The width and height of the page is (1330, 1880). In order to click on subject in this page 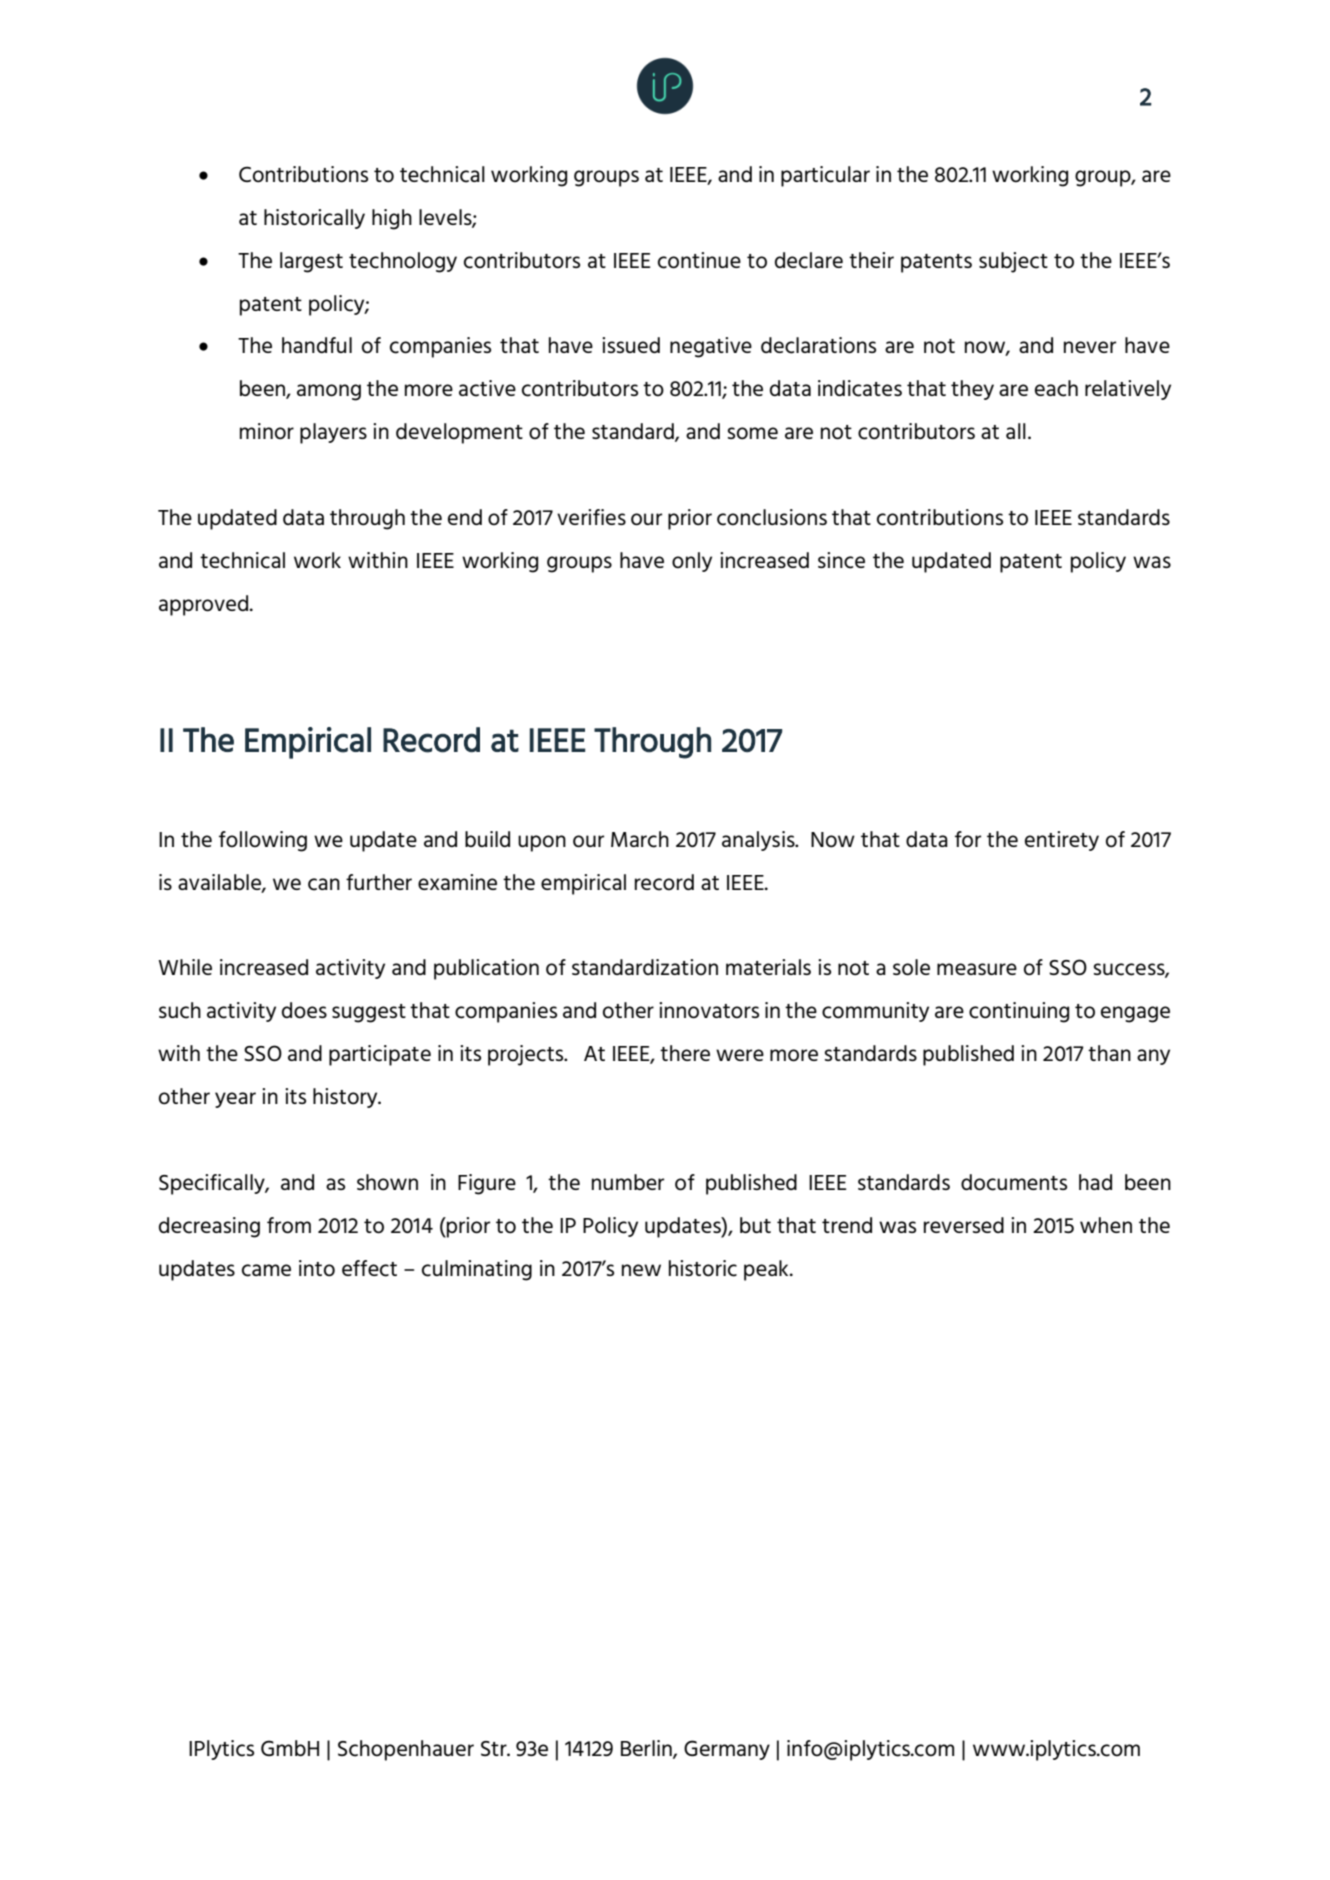, I will do `click(1013, 262)`.
